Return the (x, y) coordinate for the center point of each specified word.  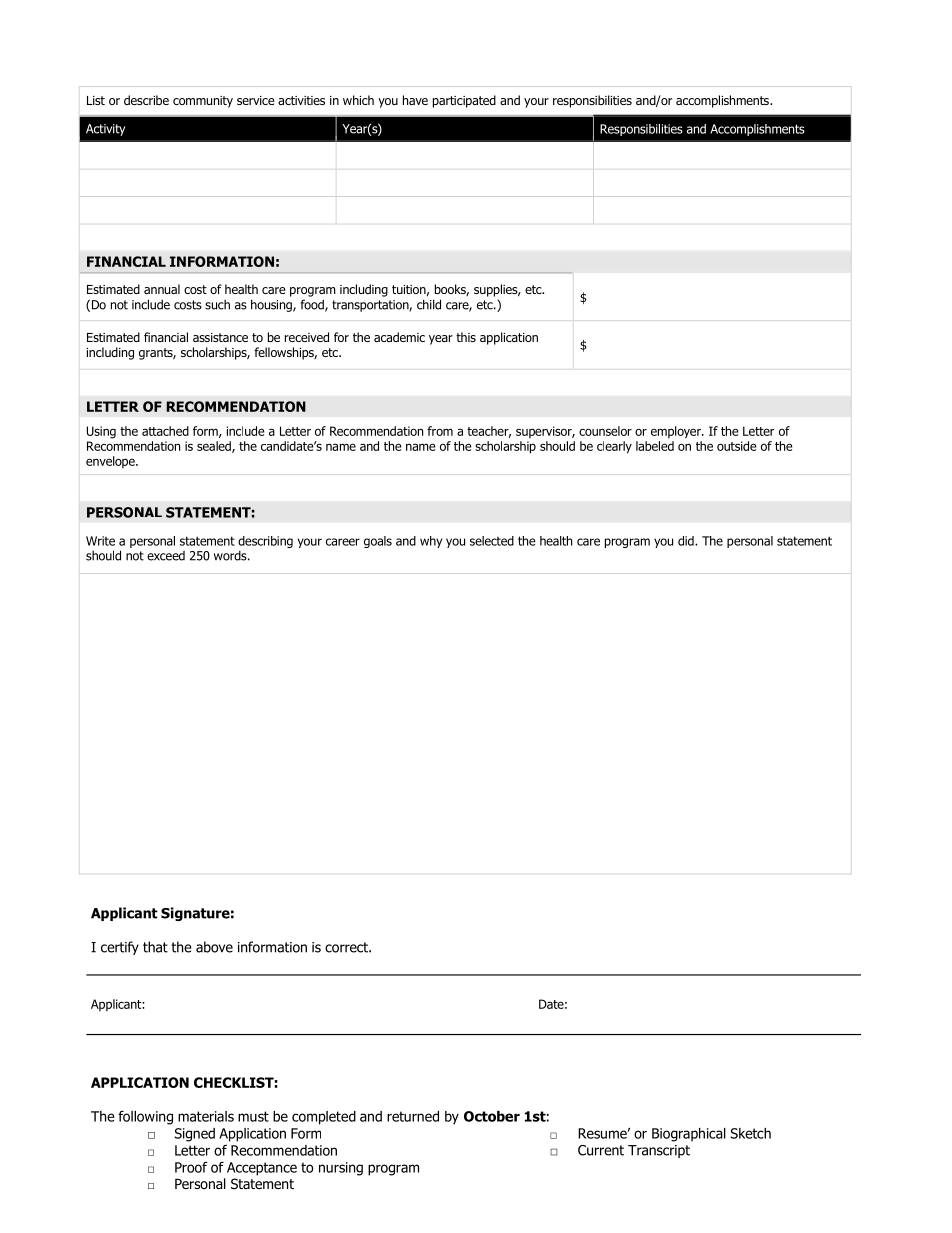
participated (464, 101)
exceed (166, 556)
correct (347, 947)
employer (677, 432)
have (415, 100)
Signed (194, 1135)
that (155, 947)
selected (492, 541)
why (431, 542)
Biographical (689, 1135)
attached (165, 431)
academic (399, 337)
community (203, 102)
